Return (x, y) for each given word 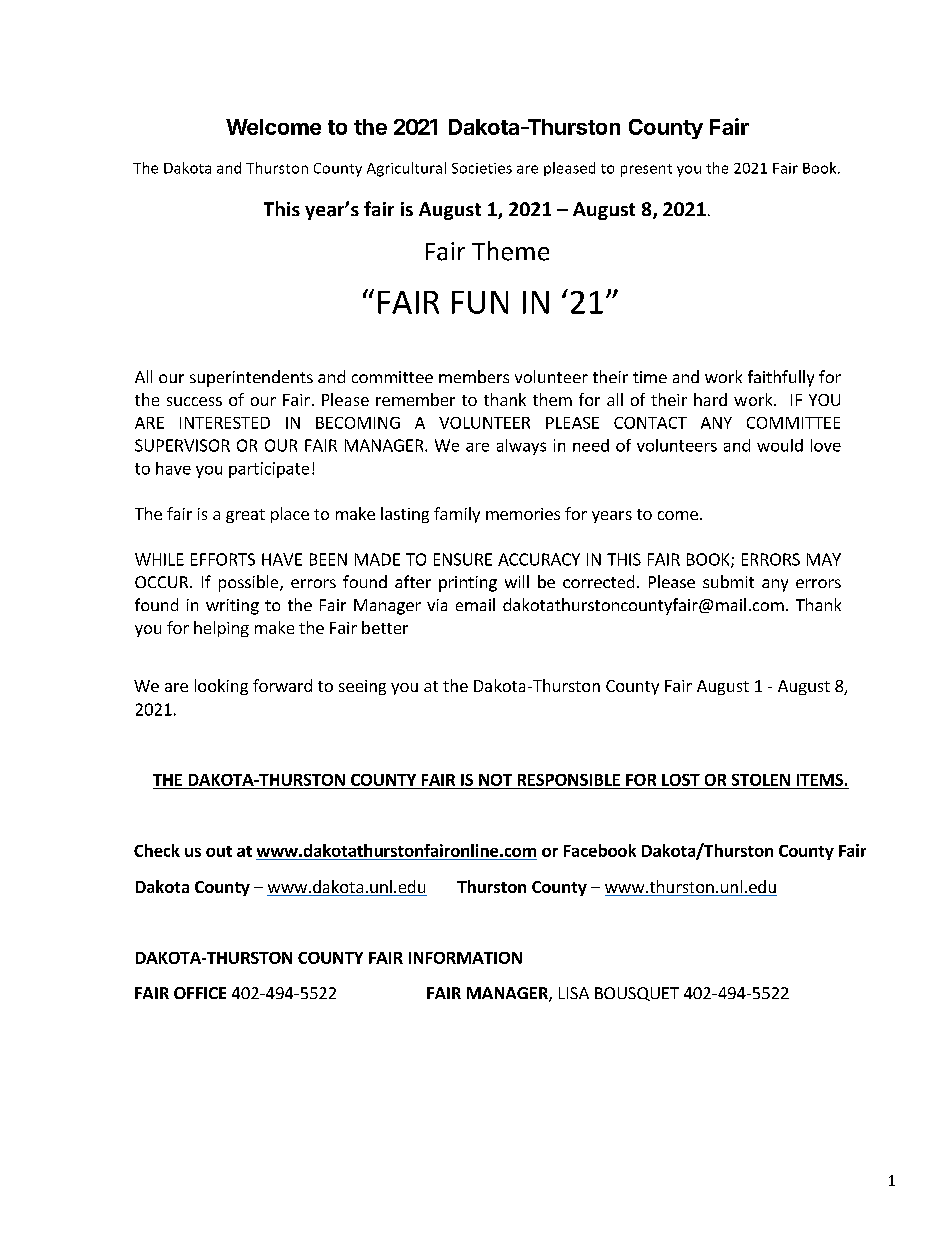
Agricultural (406, 169)
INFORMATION (465, 958)
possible (250, 583)
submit (728, 581)
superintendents (251, 378)
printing (468, 584)
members (474, 376)
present (646, 170)
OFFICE (200, 993)
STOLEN (760, 781)
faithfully (781, 378)
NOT (495, 781)
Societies (482, 168)
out (219, 851)
